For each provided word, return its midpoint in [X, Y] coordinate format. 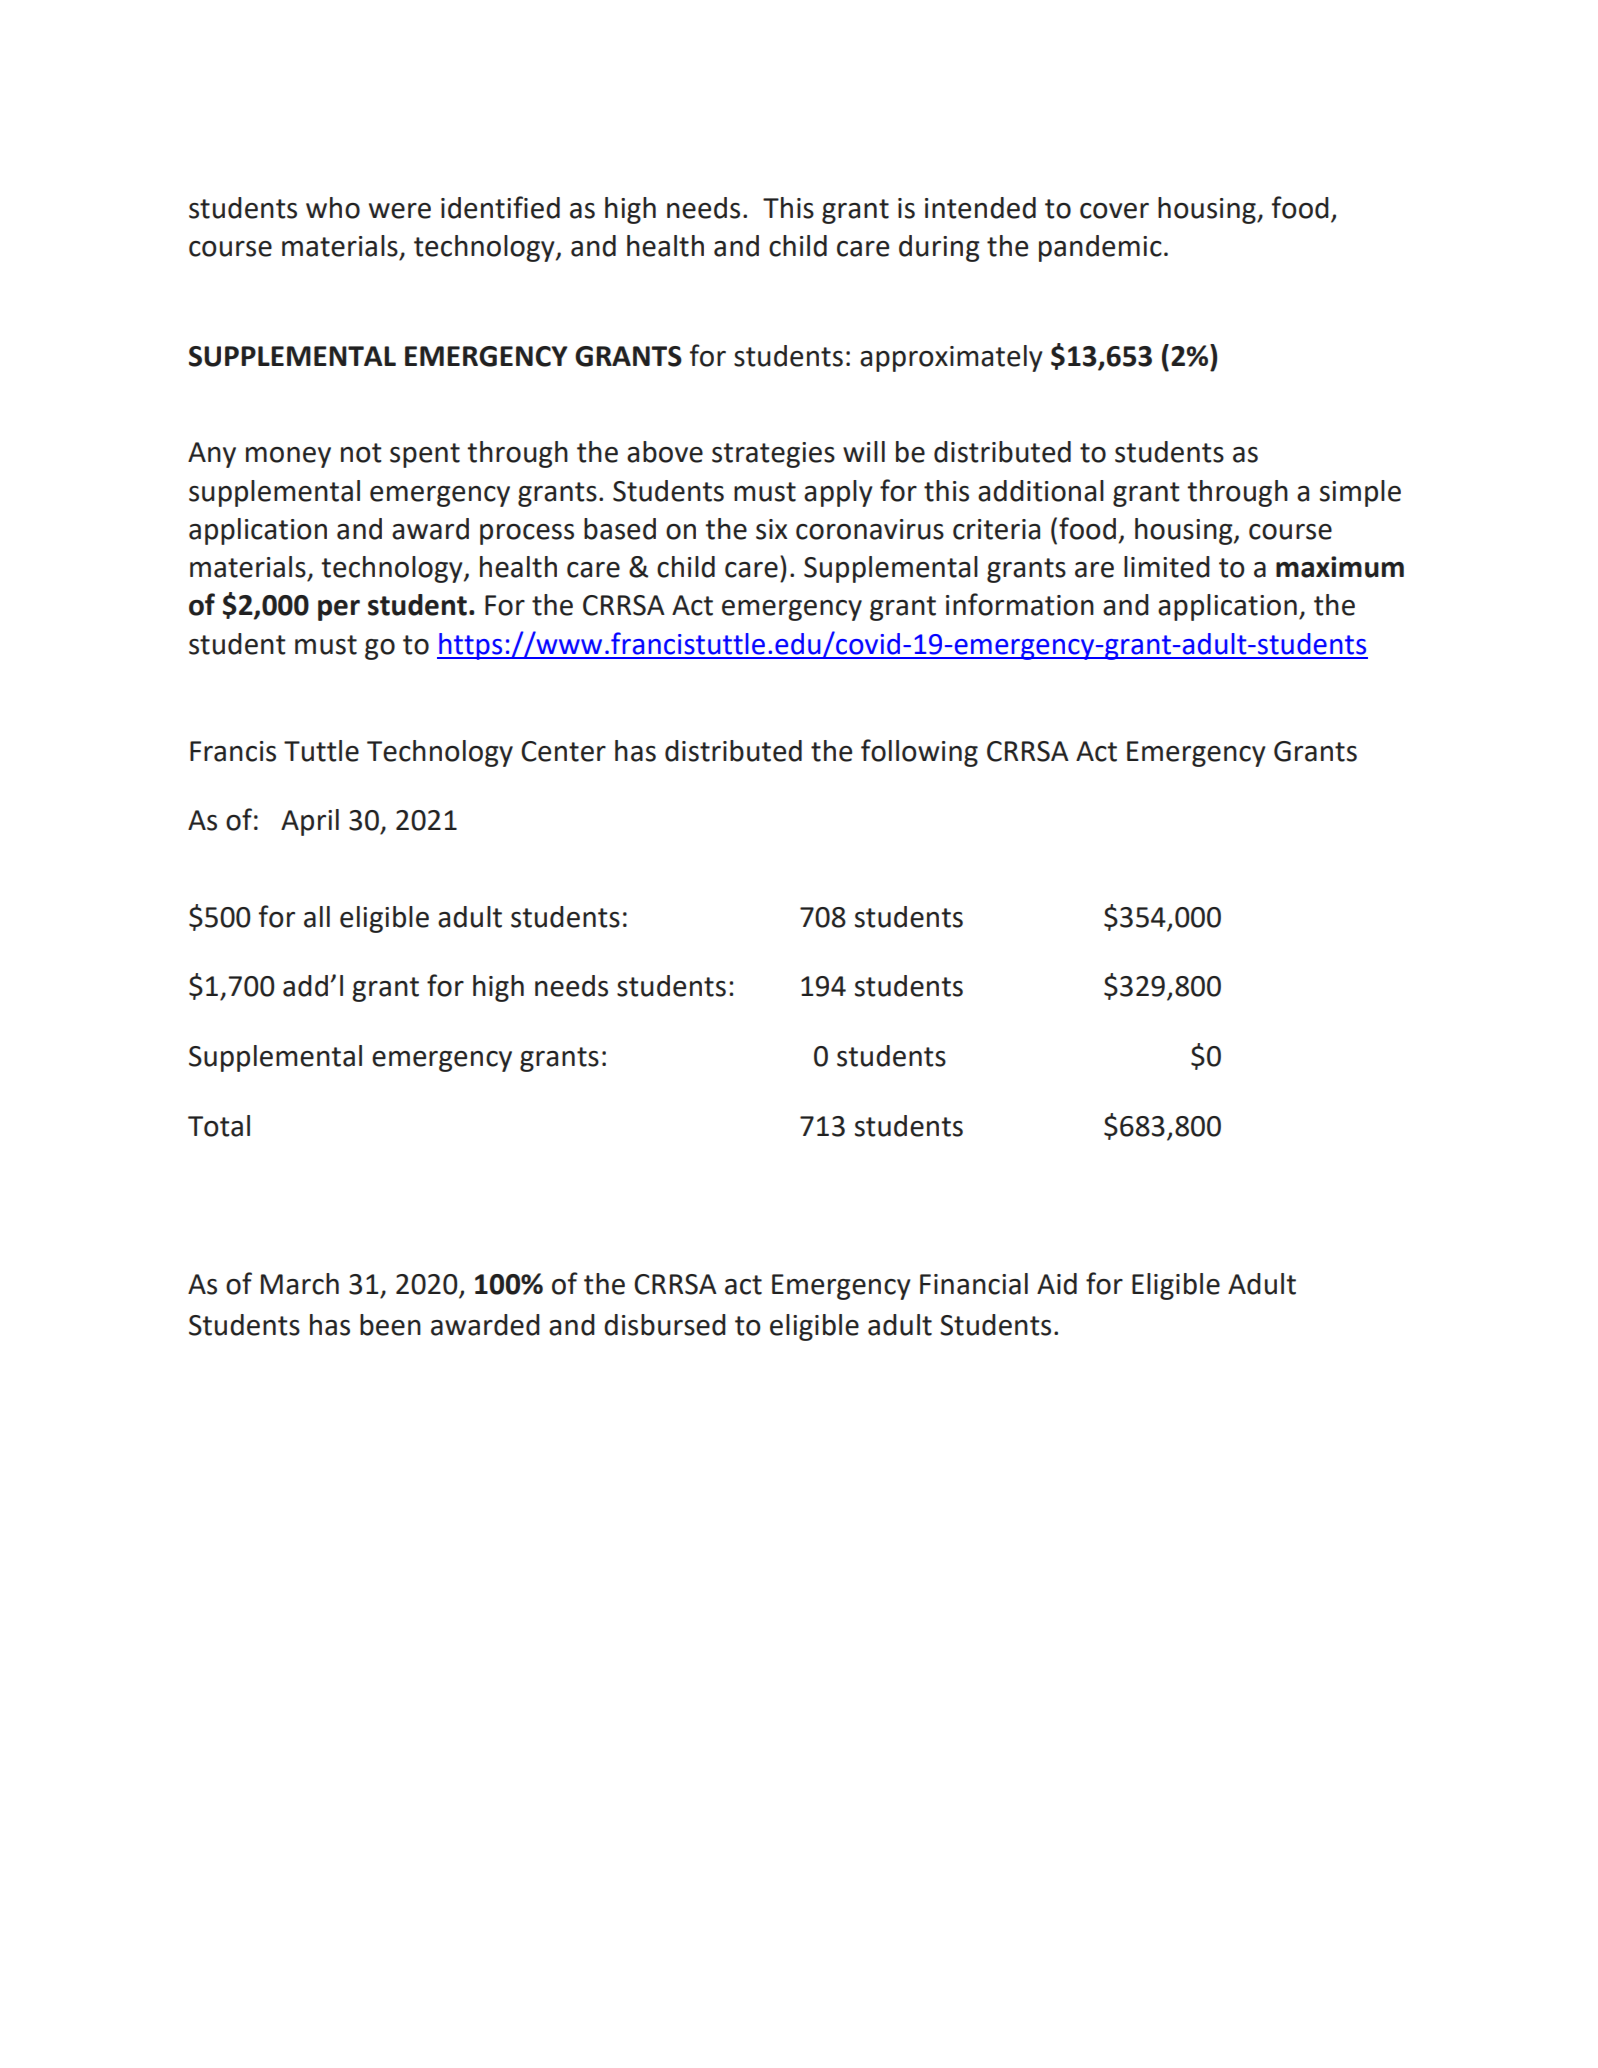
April [310, 822]
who [333, 208]
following [919, 753]
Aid [1057, 1284]
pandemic [1100, 248]
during [939, 248]
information [1020, 604]
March [300, 1284]
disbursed [665, 1325]
